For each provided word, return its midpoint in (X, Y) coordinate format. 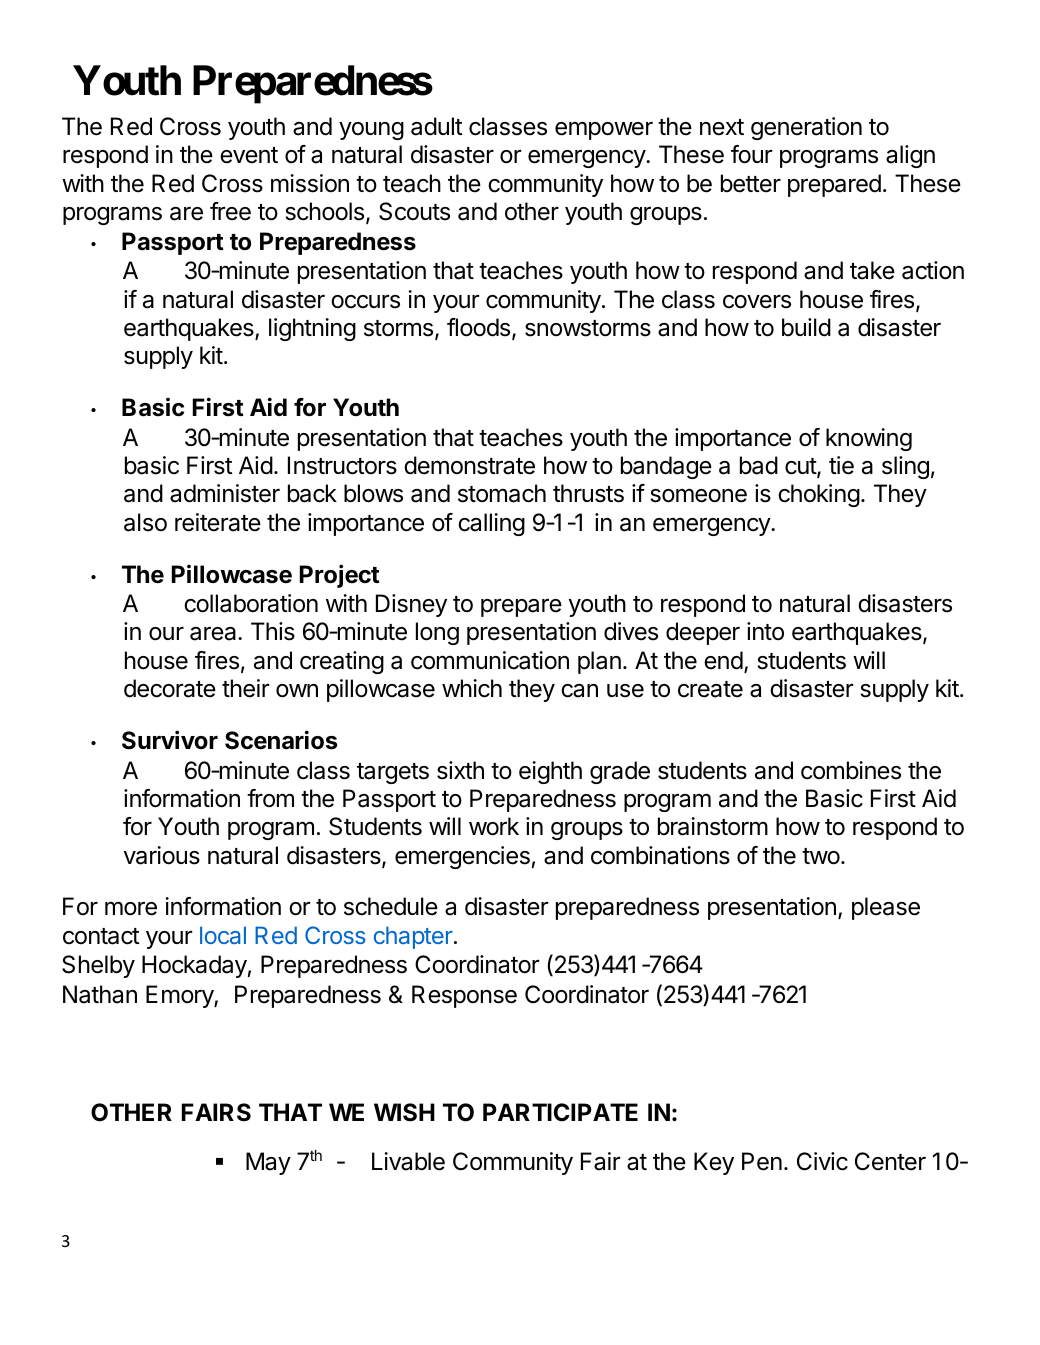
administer (225, 493)
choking (819, 495)
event (249, 155)
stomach (502, 493)
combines (851, 770)
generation (806, 128)
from (270, 798)
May (268, 1163)
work (494, 826)
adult (437, 126)
